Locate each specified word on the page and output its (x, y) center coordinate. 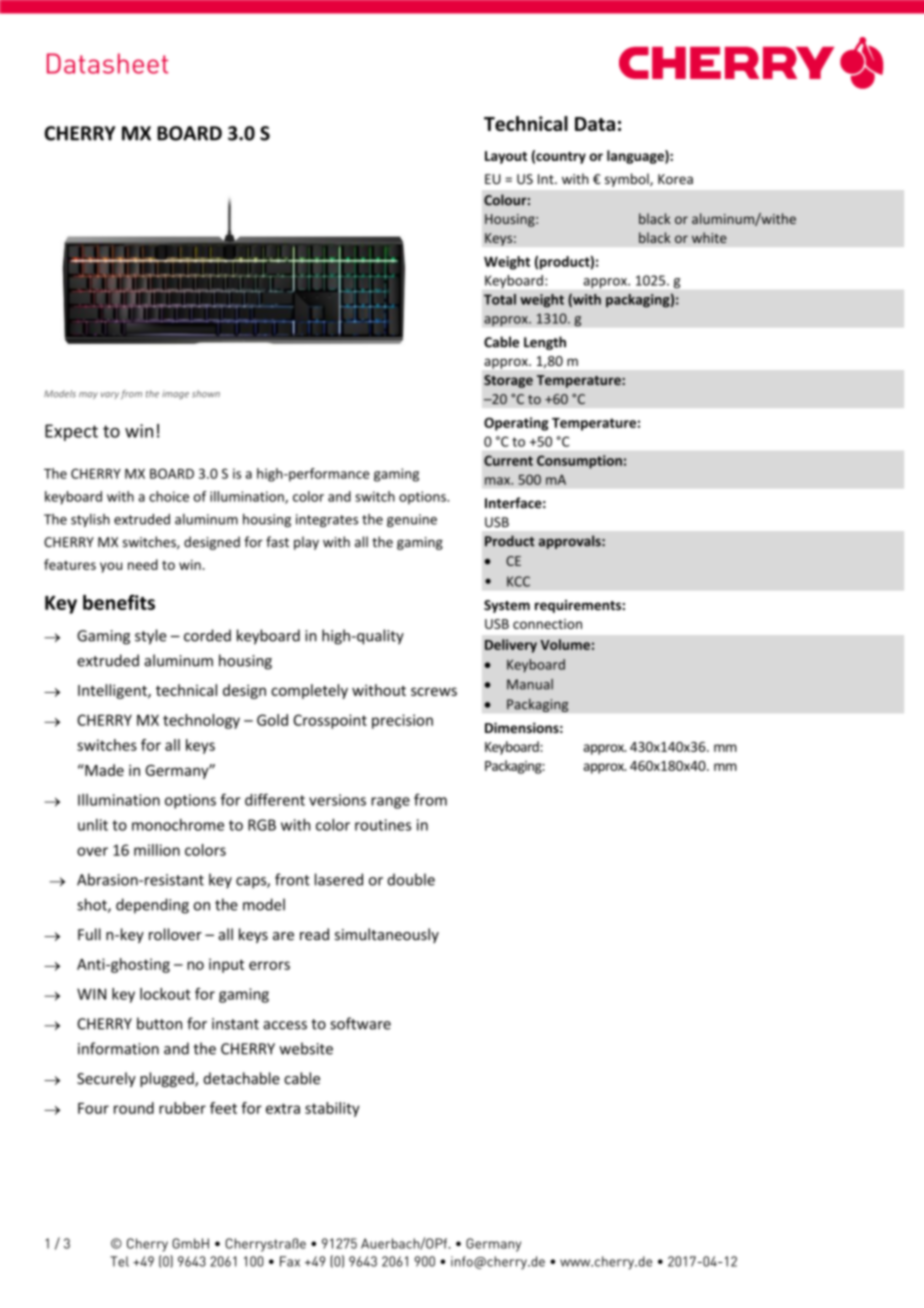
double (411, 879)
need (143, 564)
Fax (290, 1261)
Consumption (579, 462)
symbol (628, 180)
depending (152, 906)
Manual (530, 684)
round (134, 1108)
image (175, 394)
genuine (412, 520)
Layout (506, 157)
